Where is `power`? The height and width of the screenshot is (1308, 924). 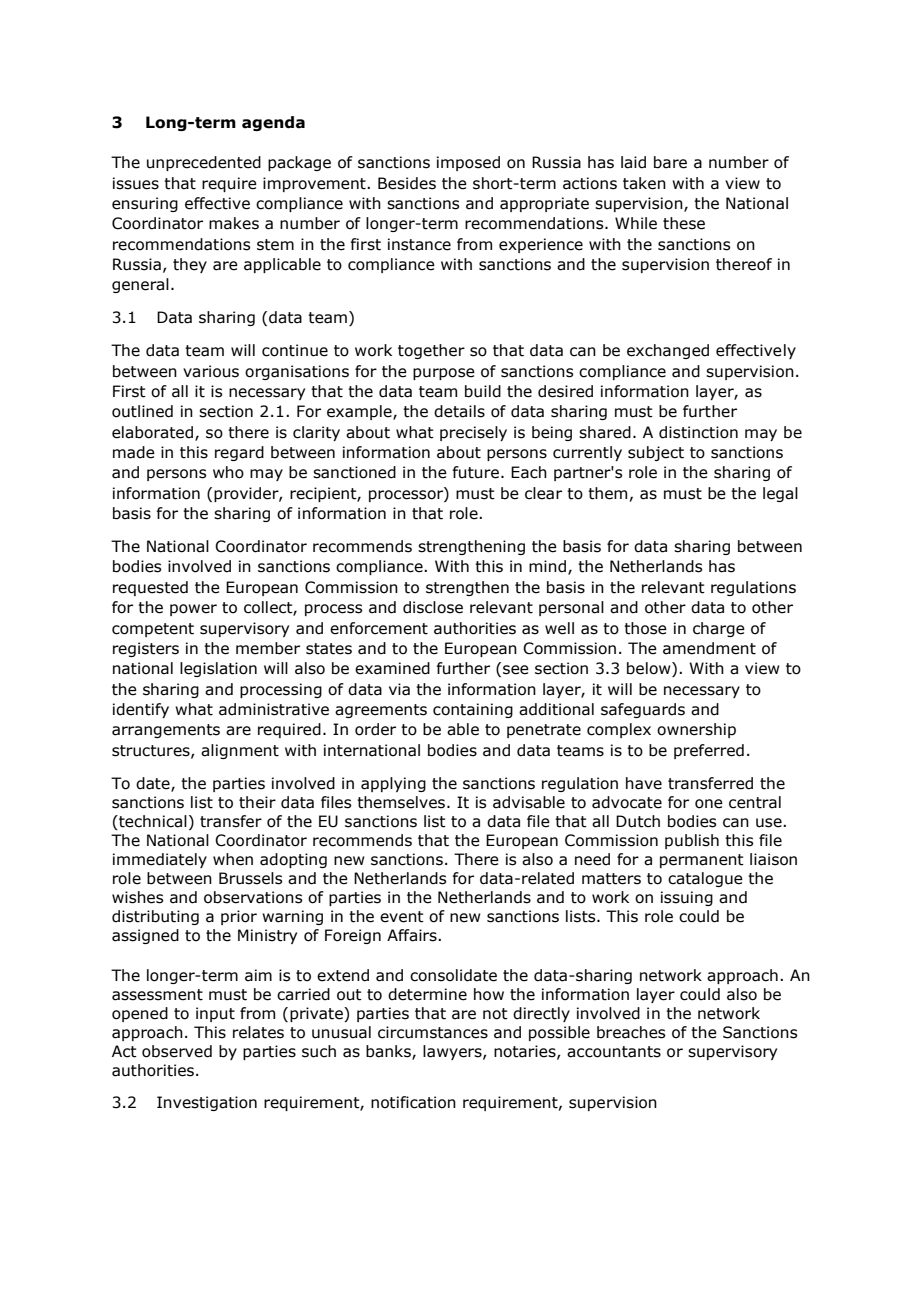 power is located at coordinates (193, 610).
